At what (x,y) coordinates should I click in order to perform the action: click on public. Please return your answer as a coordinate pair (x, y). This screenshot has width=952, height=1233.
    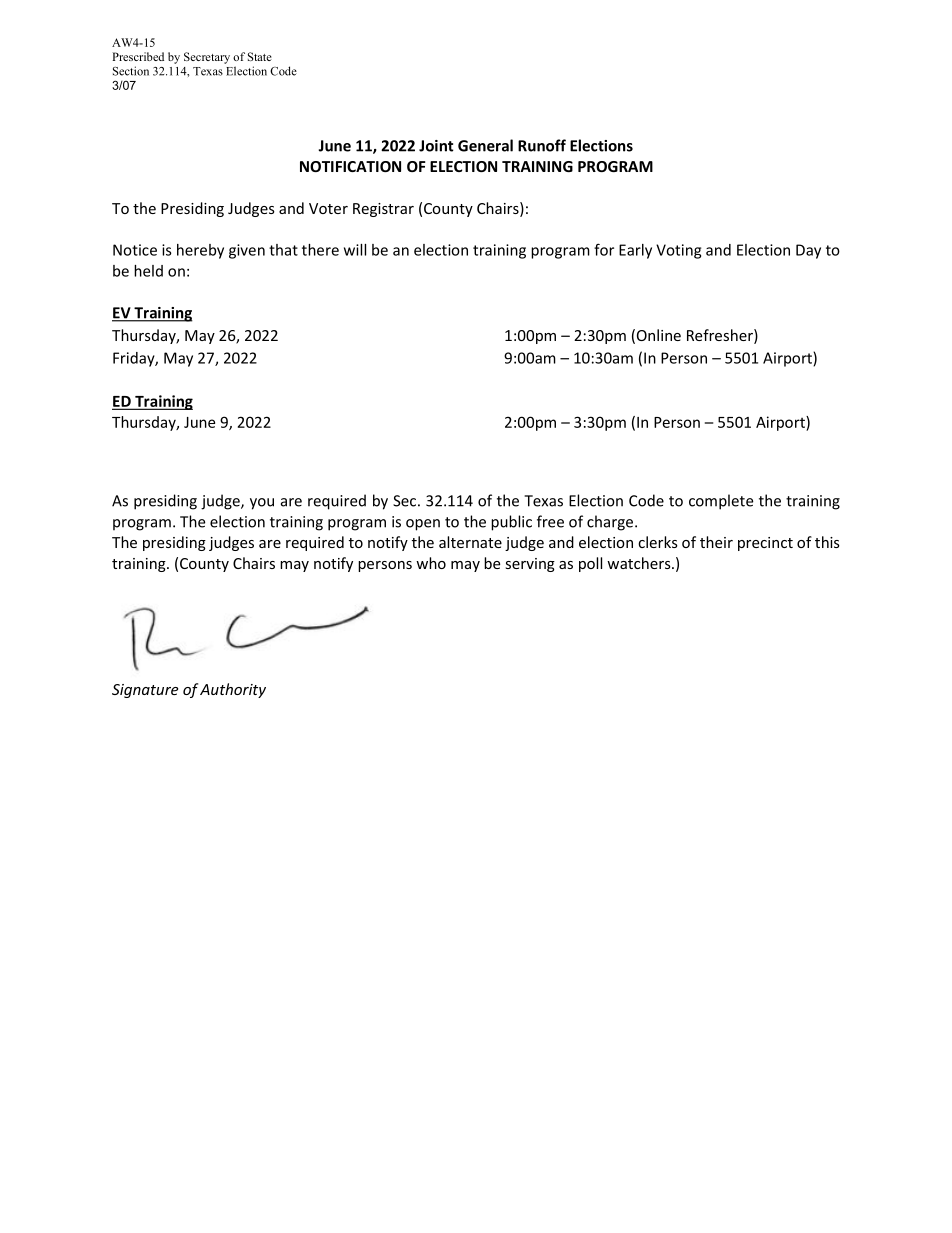
    Looking at the image, I should click on (511, 523).
